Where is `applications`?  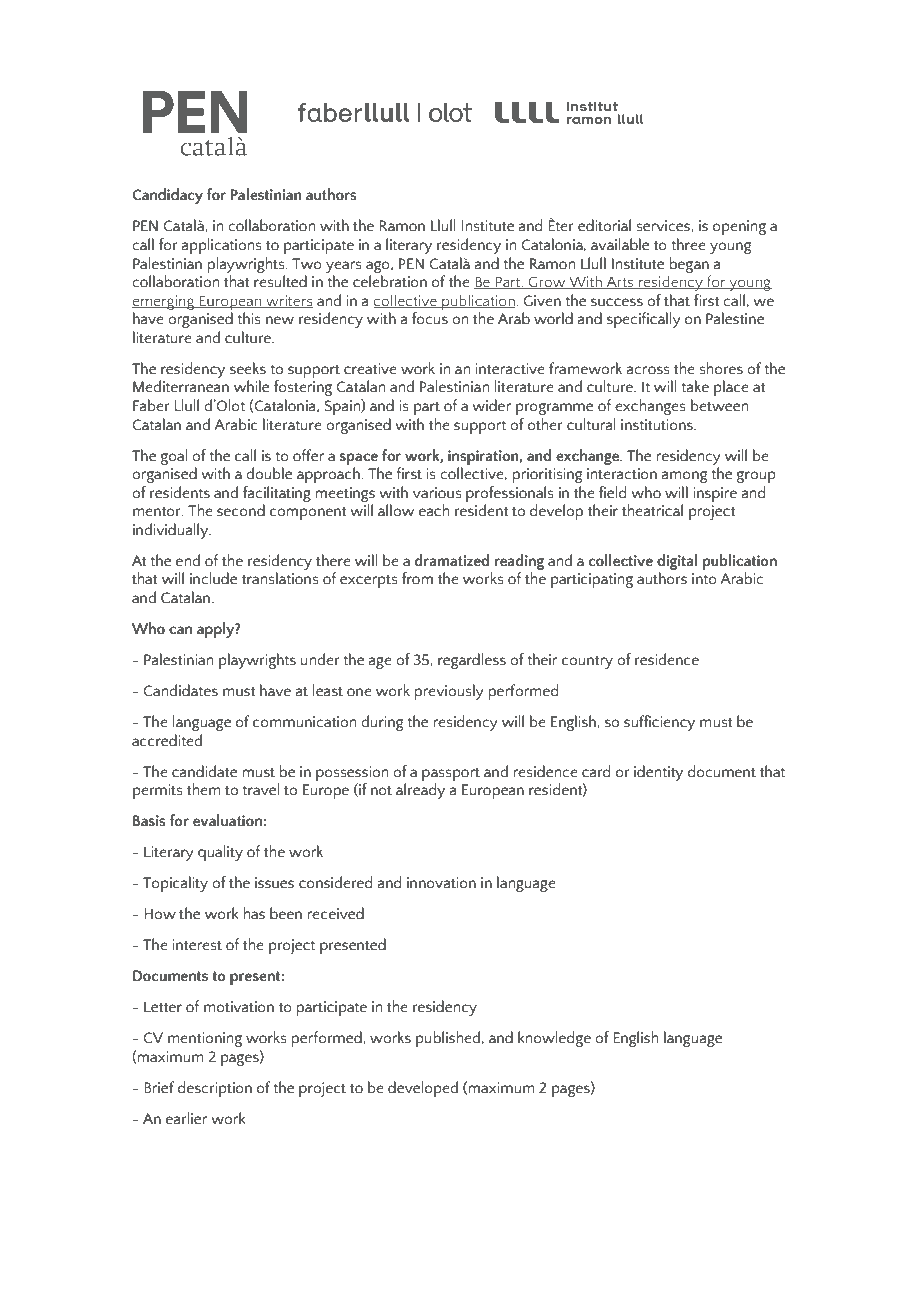 applications is located at coordinates (222, 246).
